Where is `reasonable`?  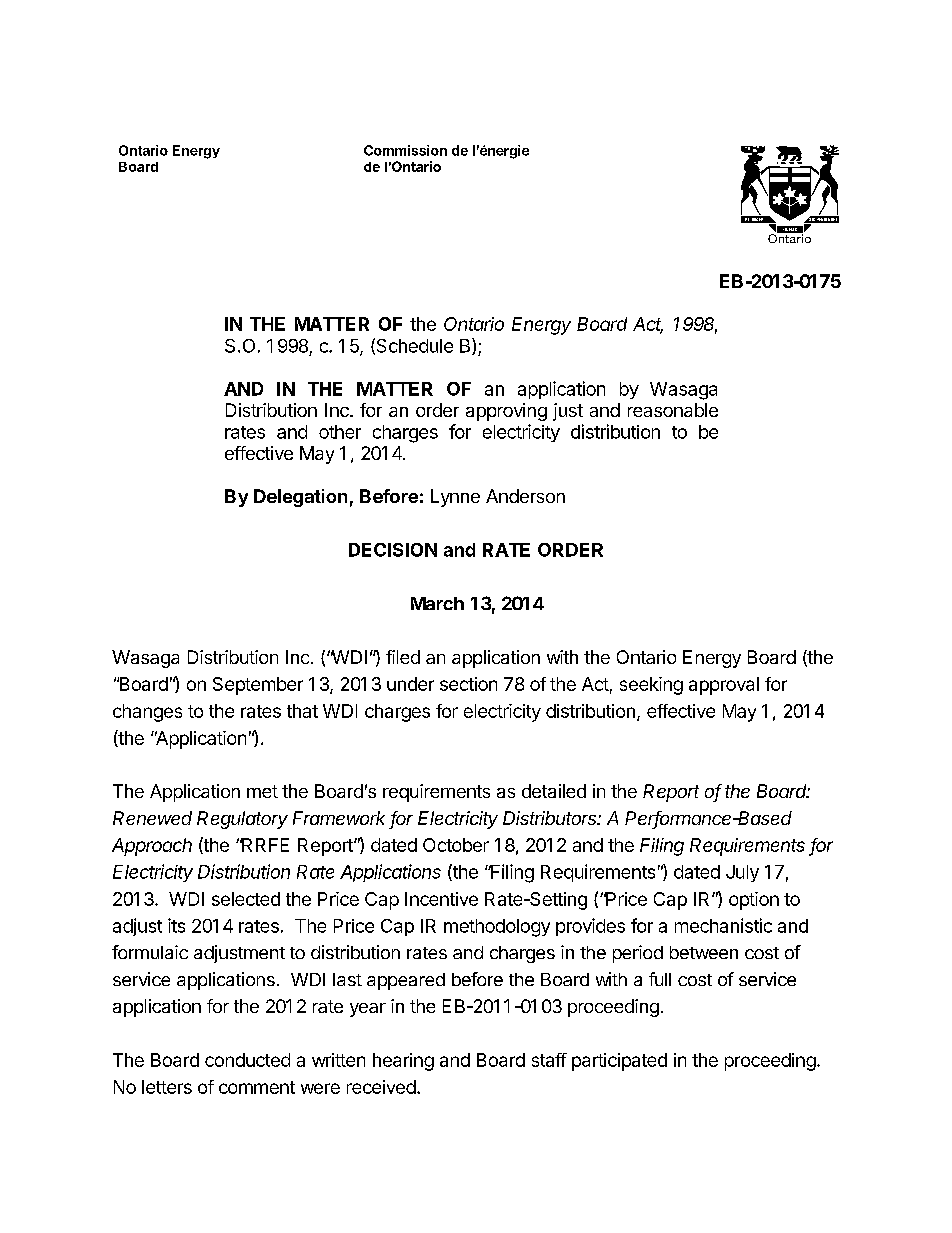 reasonable is located at coordinates (673, 410).
